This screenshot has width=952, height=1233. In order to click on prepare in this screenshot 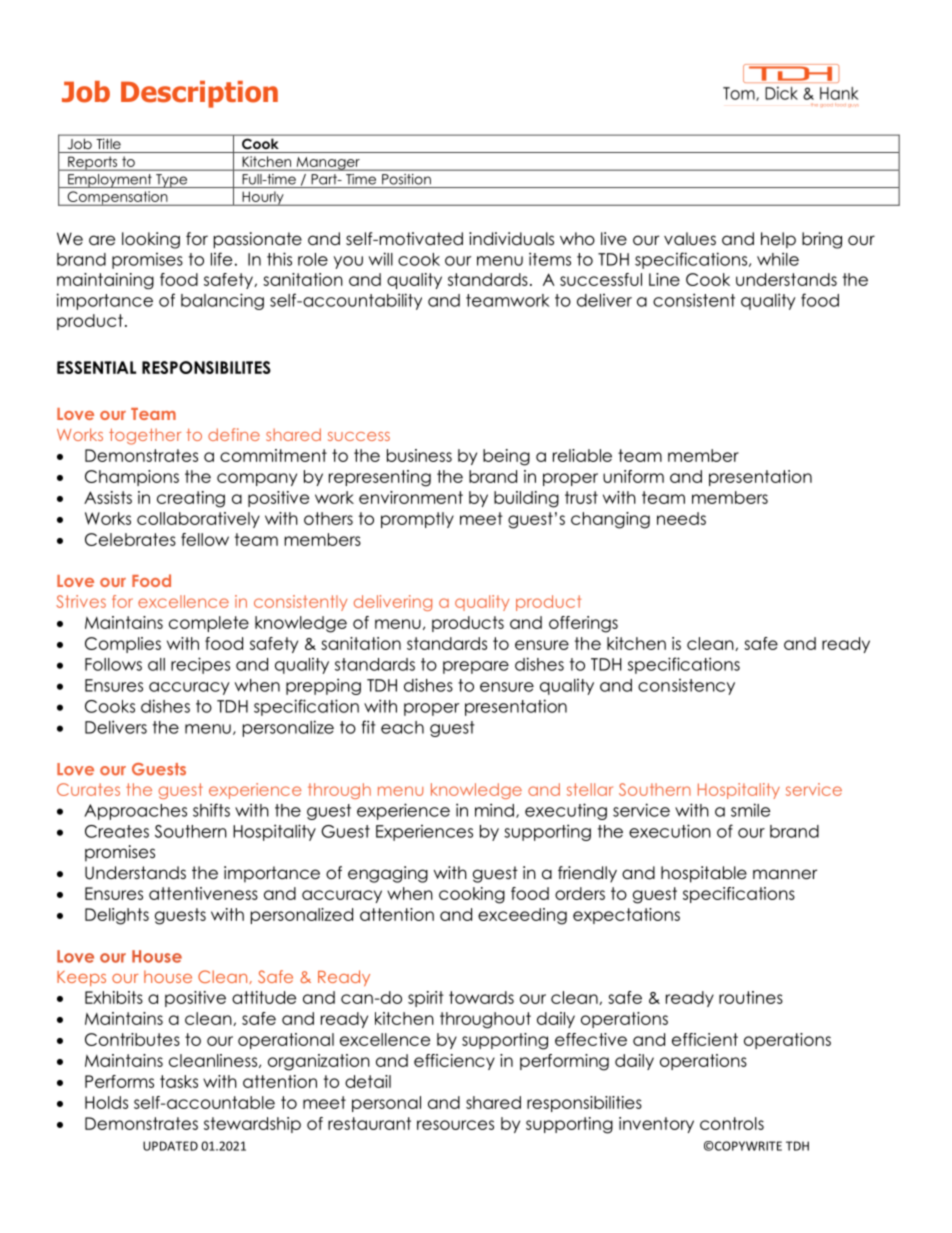, I will do `click(476, 667)`.
